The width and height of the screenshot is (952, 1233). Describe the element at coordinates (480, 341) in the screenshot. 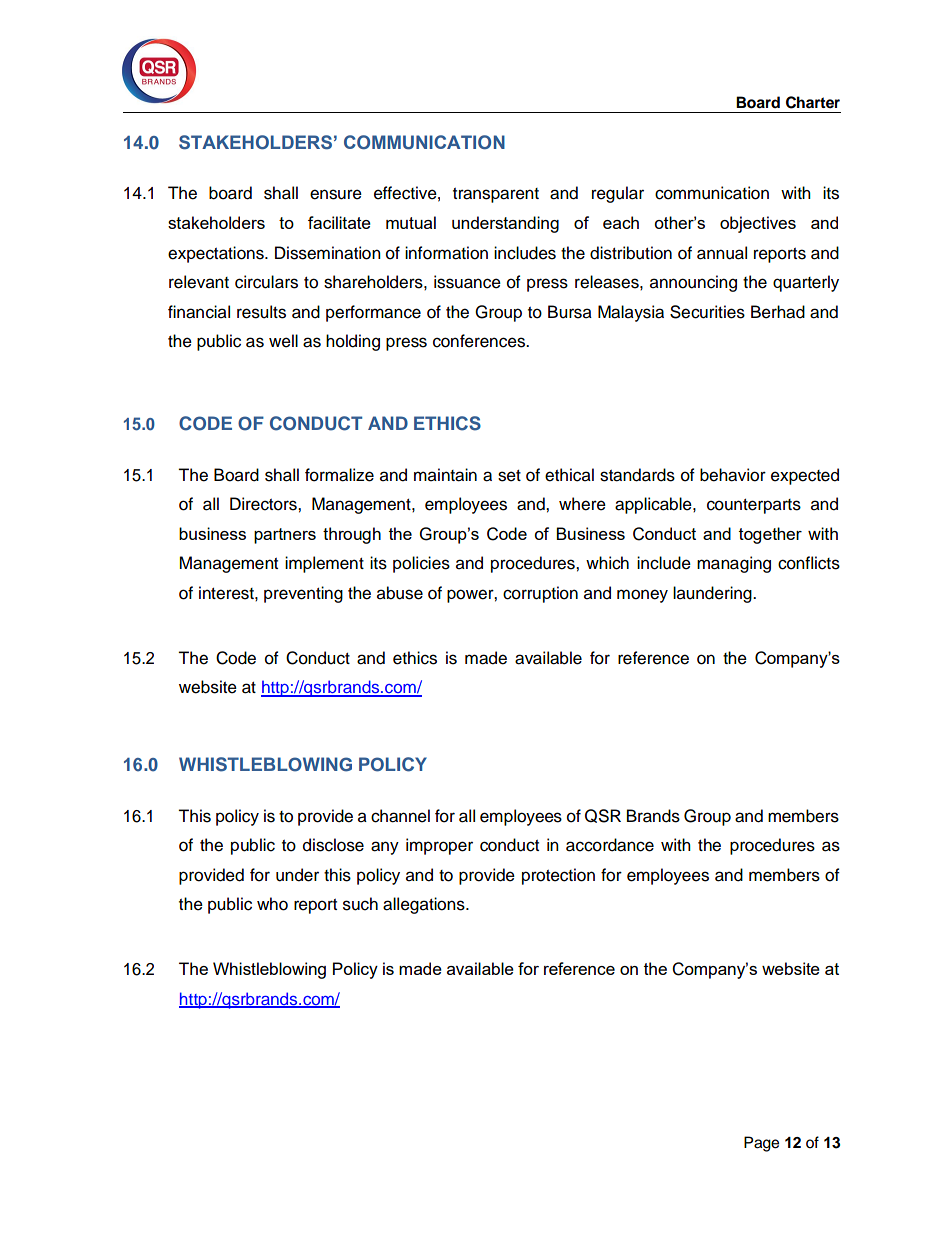

I see `conferences` at that location.
